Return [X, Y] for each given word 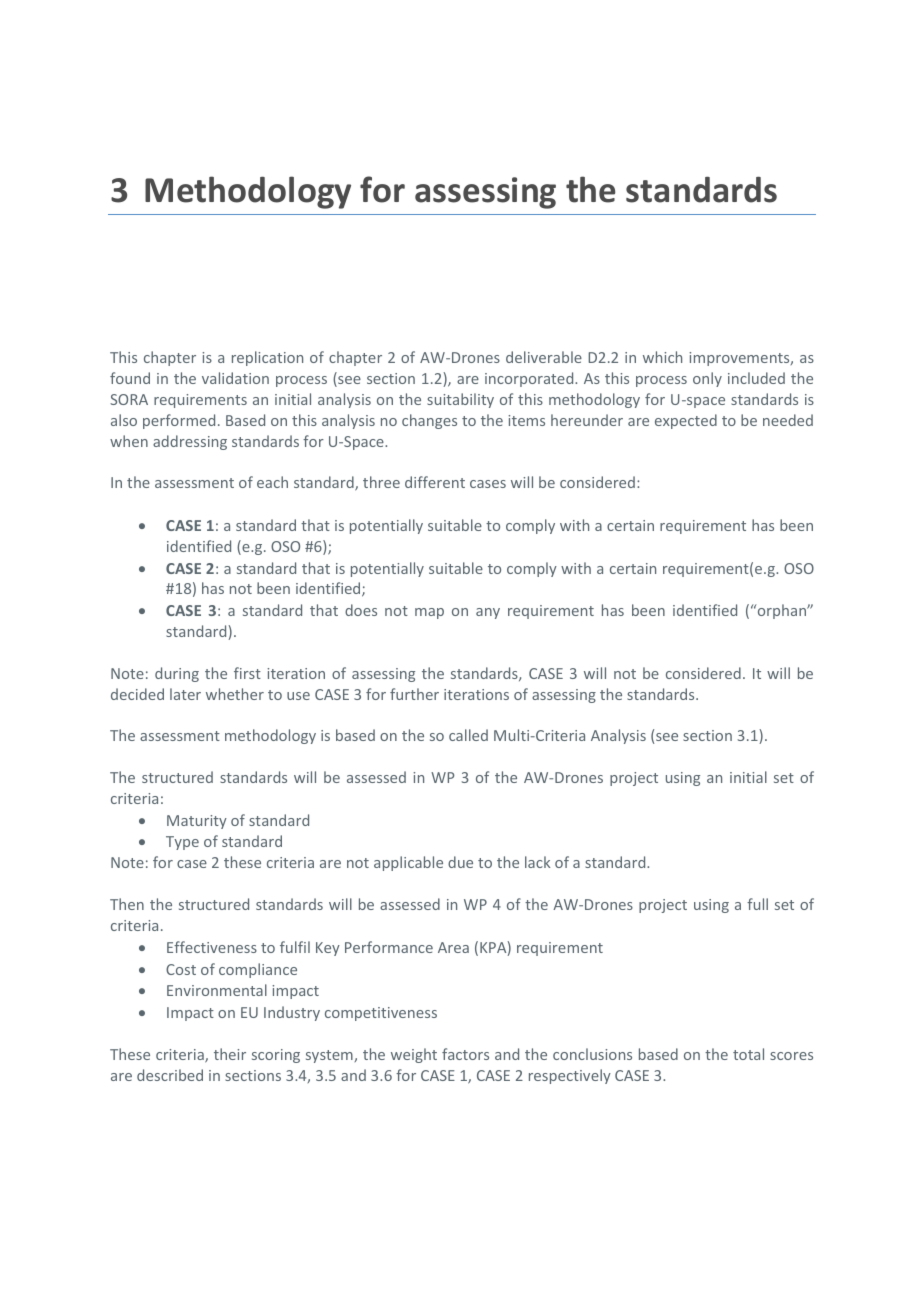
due [460, 862]
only [707, 379]
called [468, 735]
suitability [460, 400]
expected [686, 421]
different [435, 482]
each [272, 482]
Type [182, 843]
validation [235, 378]
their [230, 1054]
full [757, 904]
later [185, 694]
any [488, 613]
